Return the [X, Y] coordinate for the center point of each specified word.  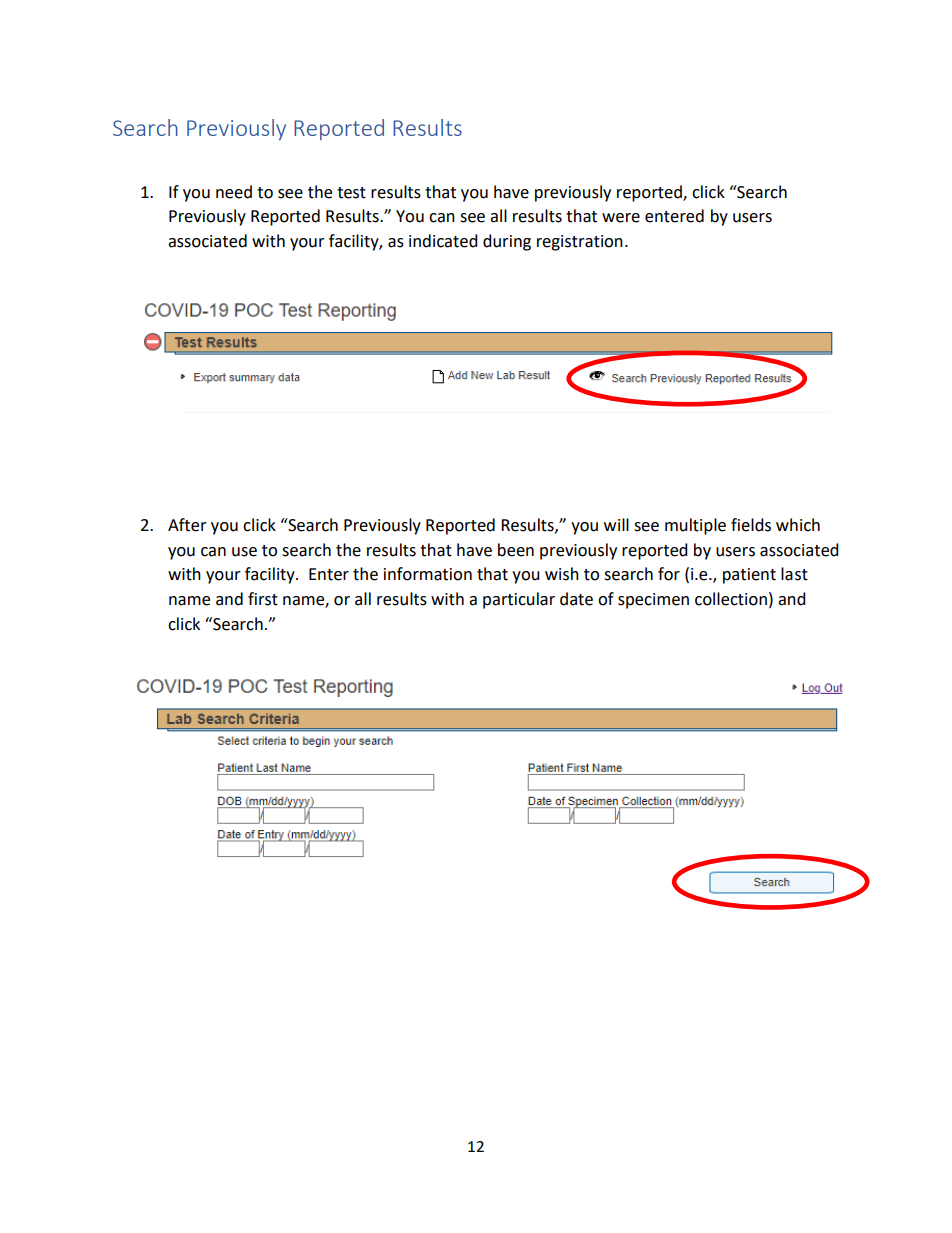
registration [580, 243]
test [351, 193]
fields [751, 525]
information [428, 574]
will [616, 524]
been [516, 550]
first [263, 599]
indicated [443, 241]
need [234, 192]
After [187, 525]
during [507, 242]
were [621, 218]
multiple [695, 526]
